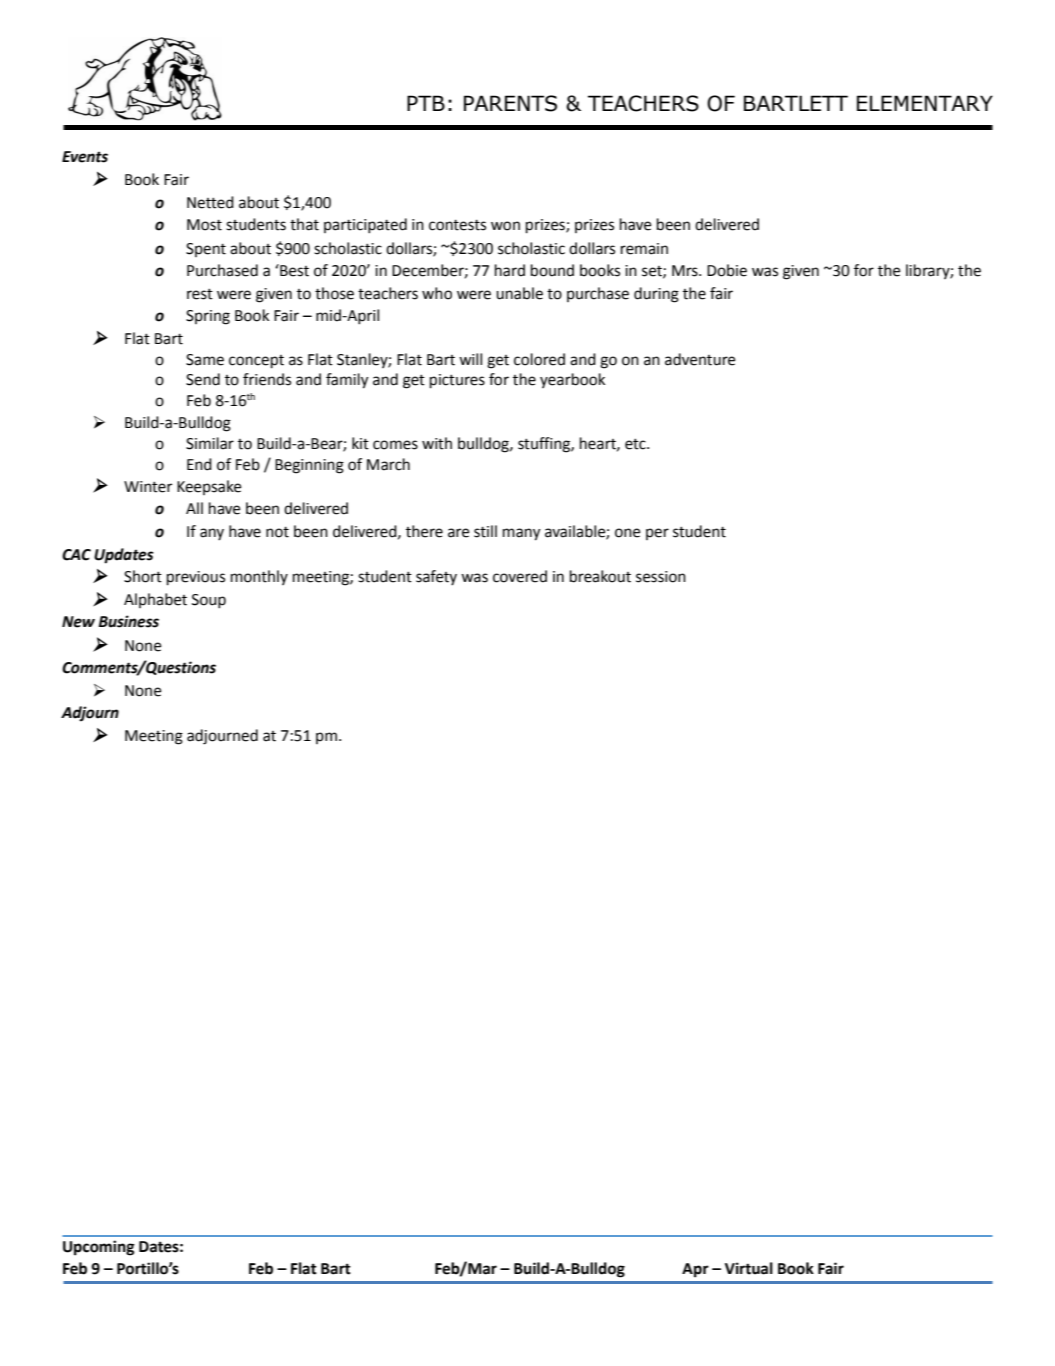 The image size is (1055, 1366). What do you see at coordinates (520, 576) in the screenshot?
I see `covered` at bounding box center [520, 576].
